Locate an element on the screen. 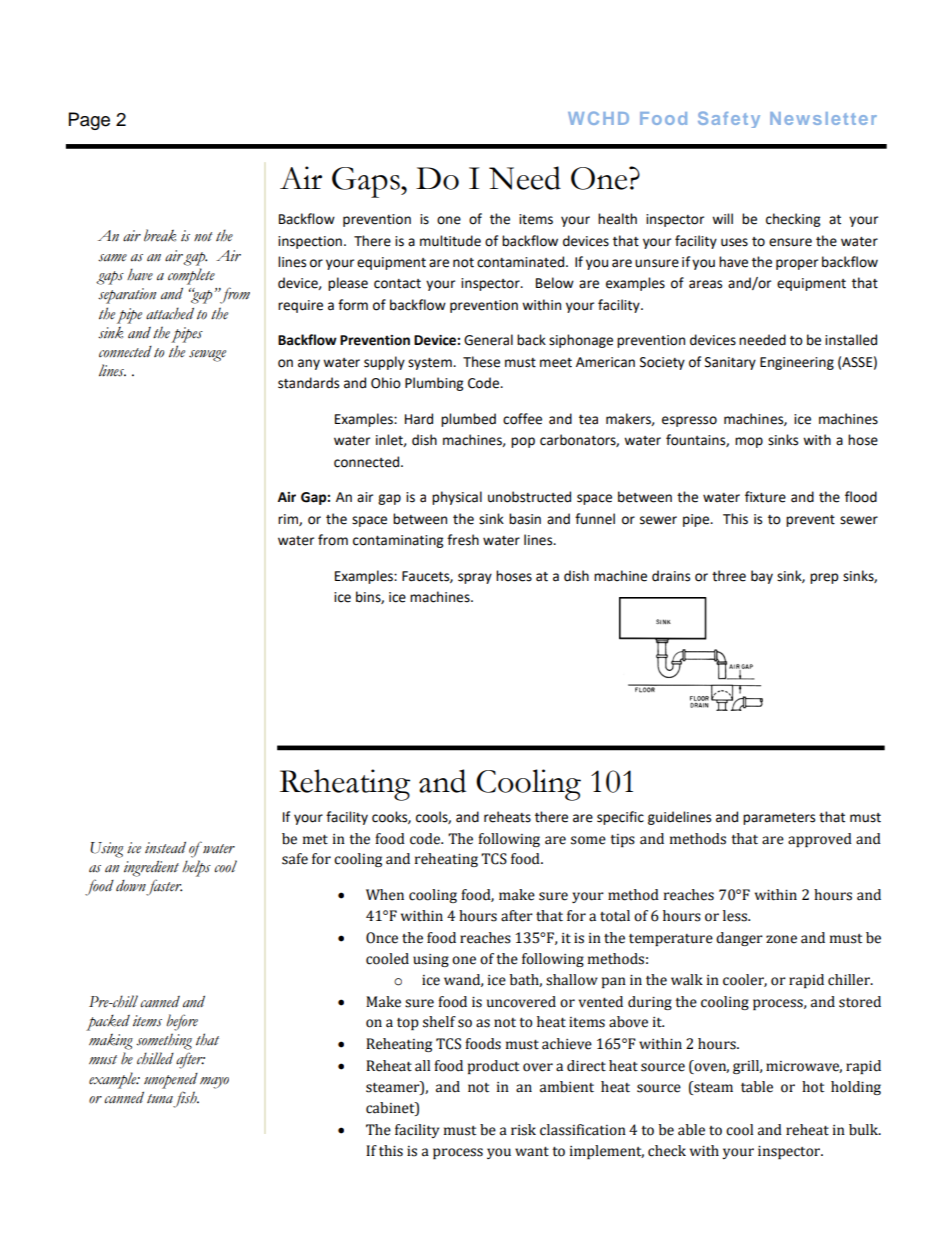 The width and height of the screenshot is (952, 1233). rim is located at coordinates (289, 520).
